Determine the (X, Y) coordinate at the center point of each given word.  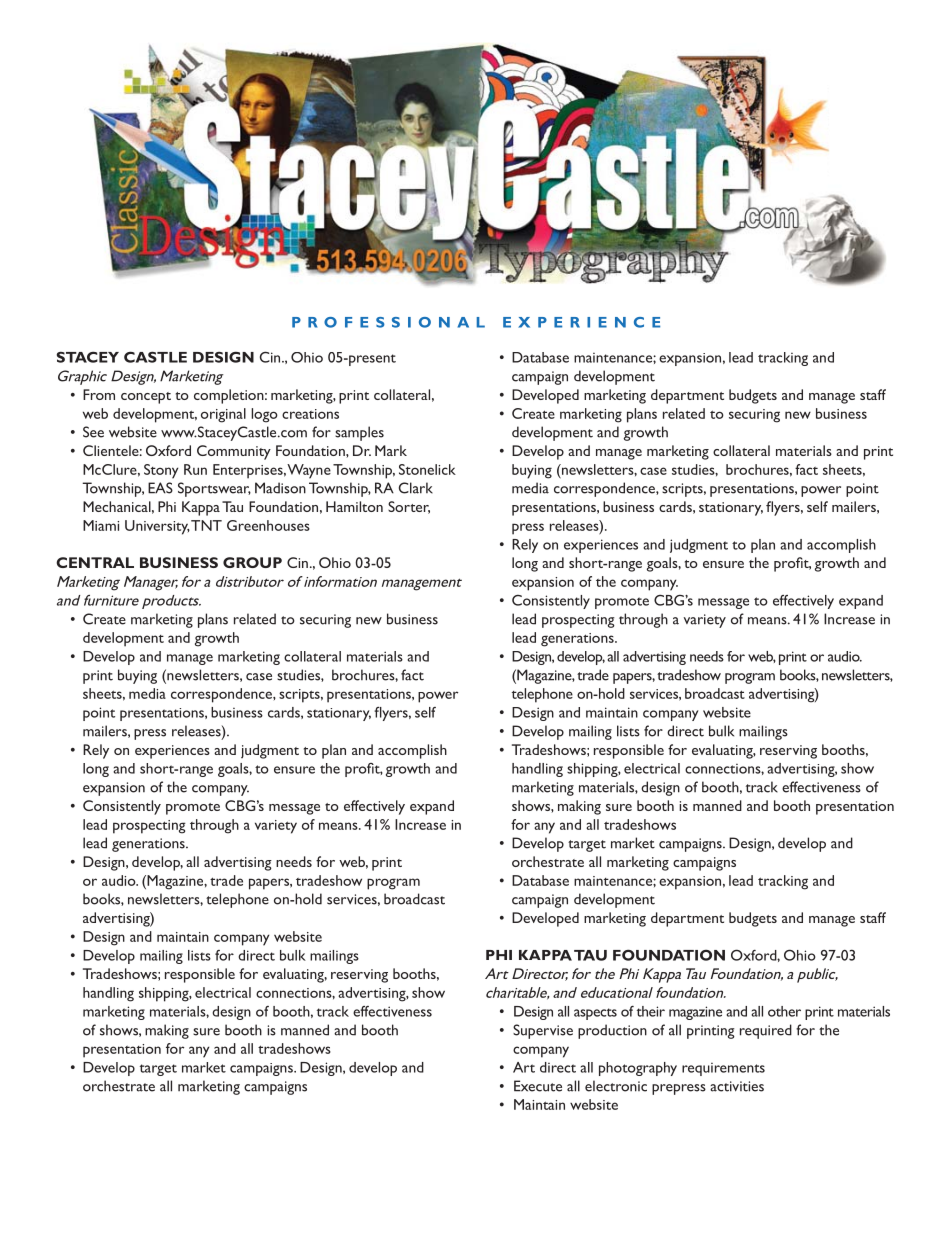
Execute (538, 1086)
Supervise (543, 1031)
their (651, 1011)
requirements (723, 1069)
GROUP (252, 562)
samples (359, 433)
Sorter (409, 507)
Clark (416, 488)
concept (146, 398)
